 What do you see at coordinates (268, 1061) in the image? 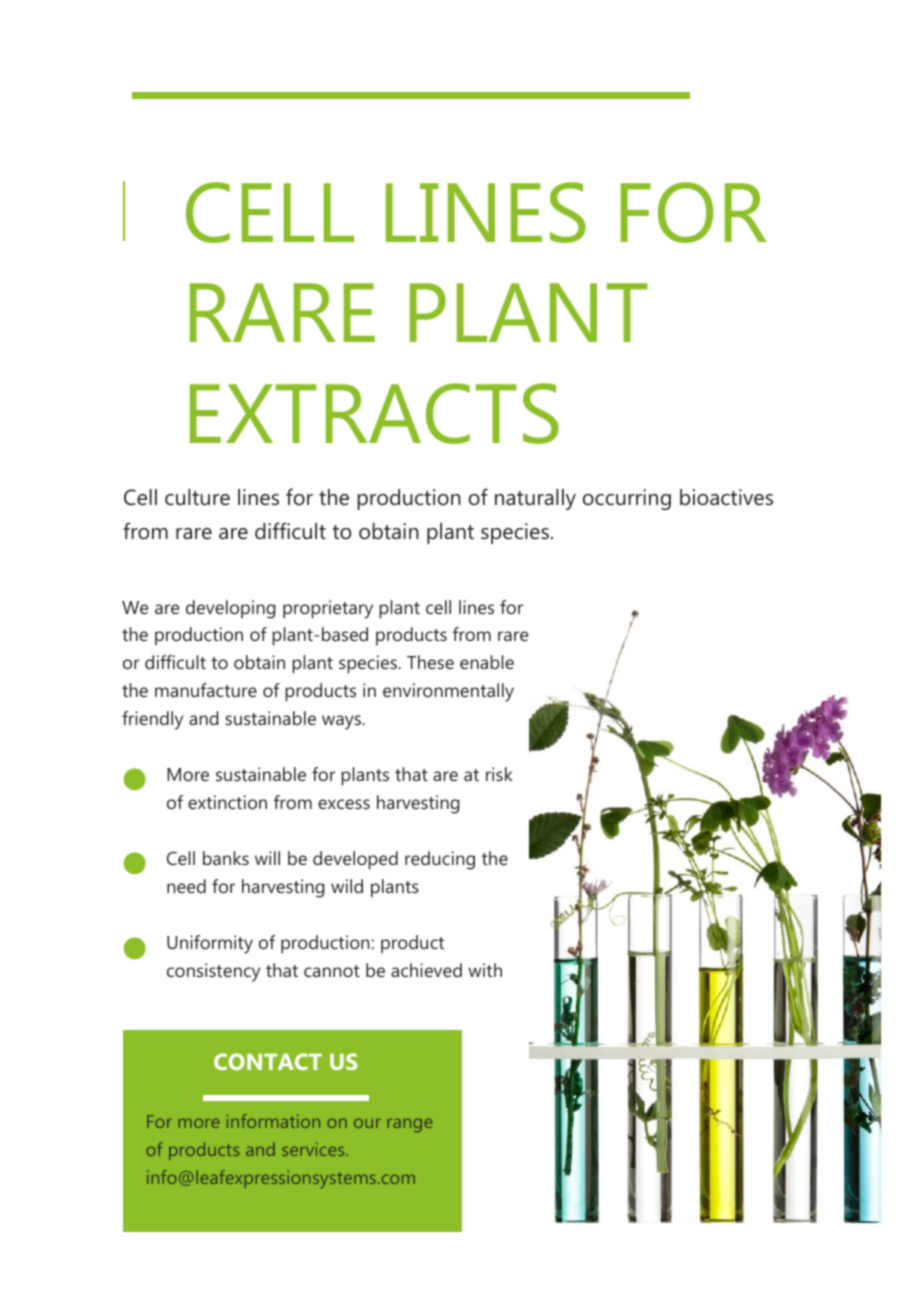
I see `CONTACT` at bounding box center [268, 1061].
